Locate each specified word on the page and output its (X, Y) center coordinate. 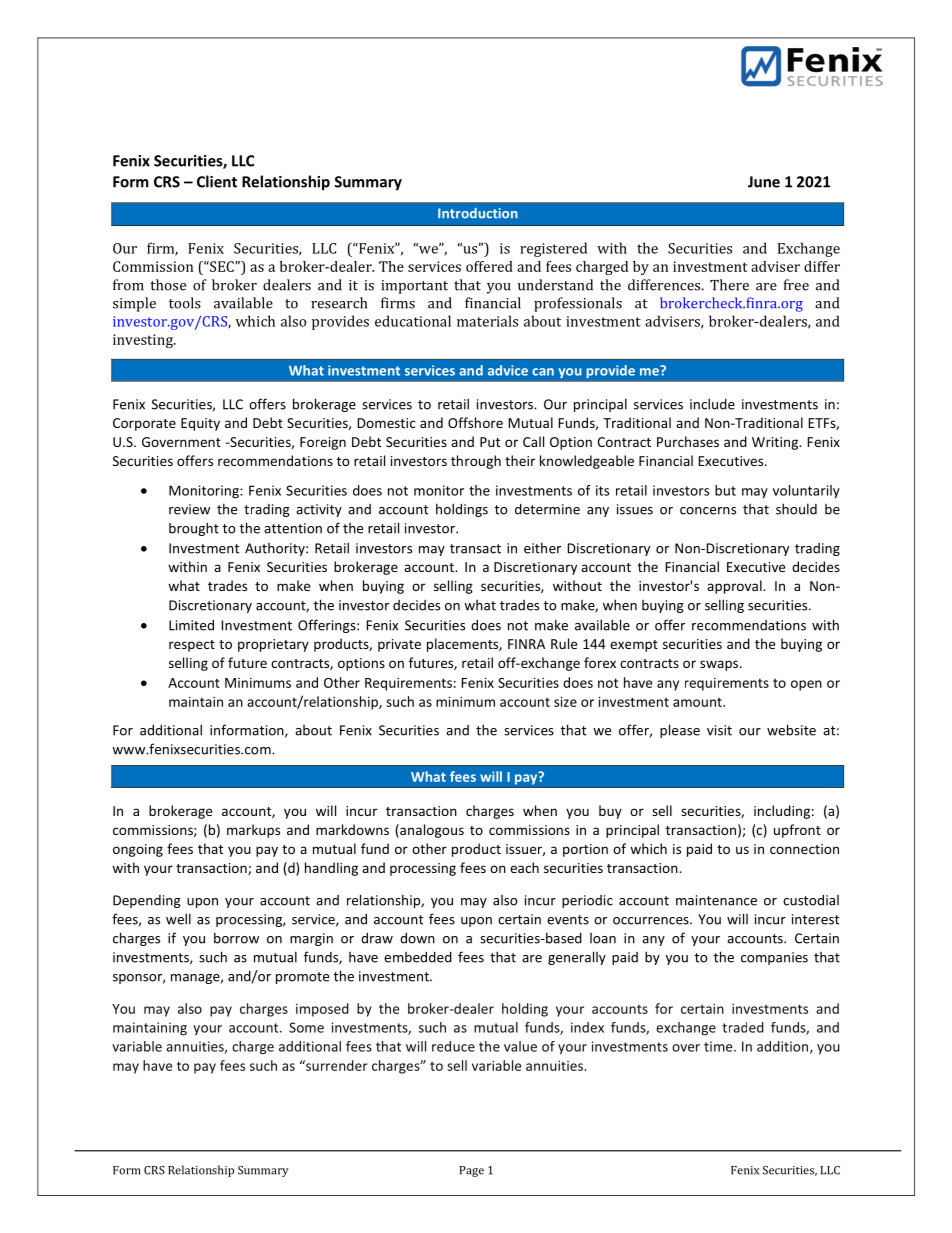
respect (192, 646)
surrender (336, 1065)
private (399, 645)
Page (472, 1171)
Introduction (478, 213)
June (764, 182)
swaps (720, 665)
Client (217, 181)
